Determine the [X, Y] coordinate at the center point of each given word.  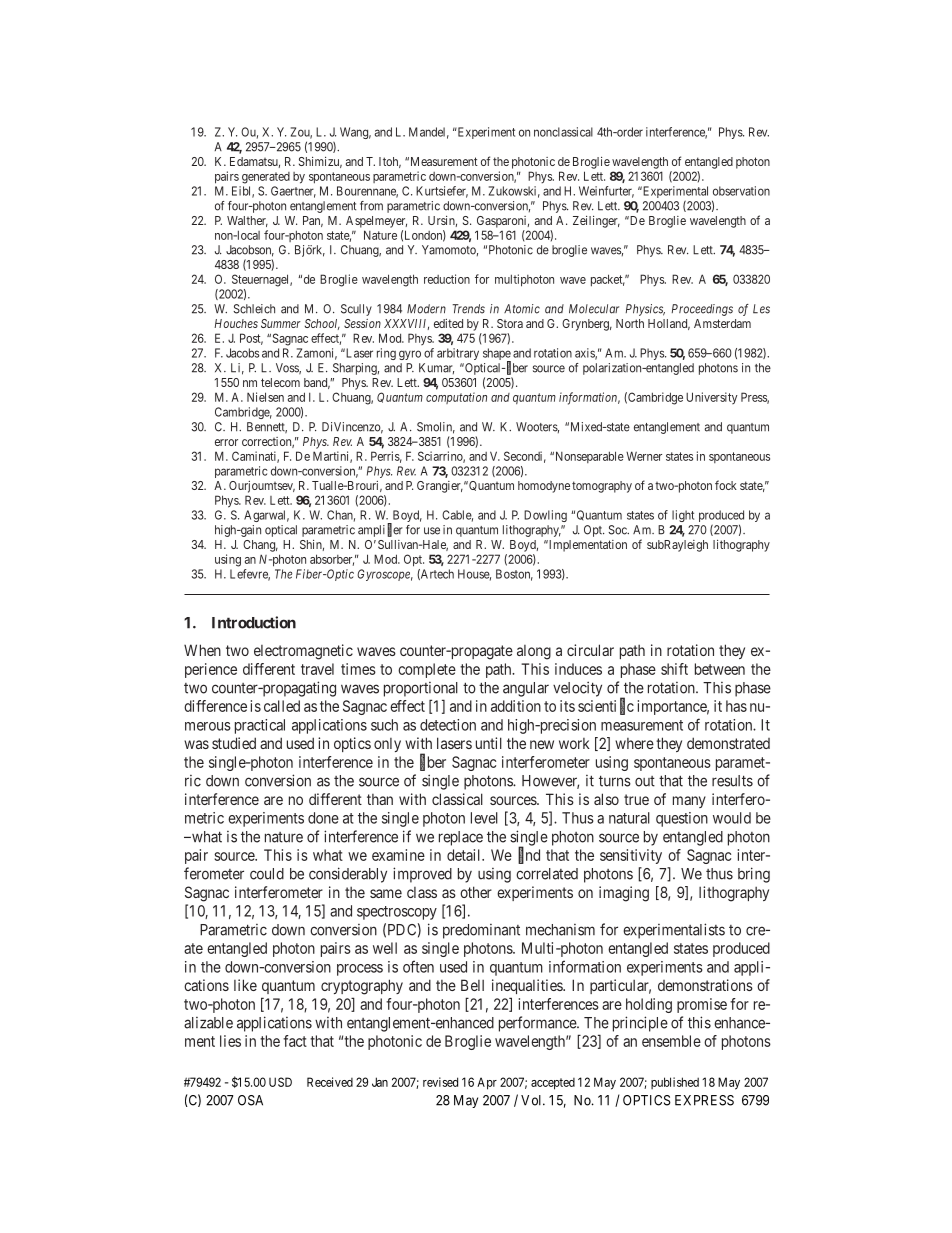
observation [741, 191]
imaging [624, 894]
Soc [618, 530]
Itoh [390, 162]
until [489, 743]
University [712, 398]
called [282, 706]
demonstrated [728, 743]
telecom [280, 382]
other [476, 892]
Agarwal [266, 516]
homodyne [544, 487]
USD [280, 1082]
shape [497, 355]
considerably [348, 875]
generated [266, 178]
